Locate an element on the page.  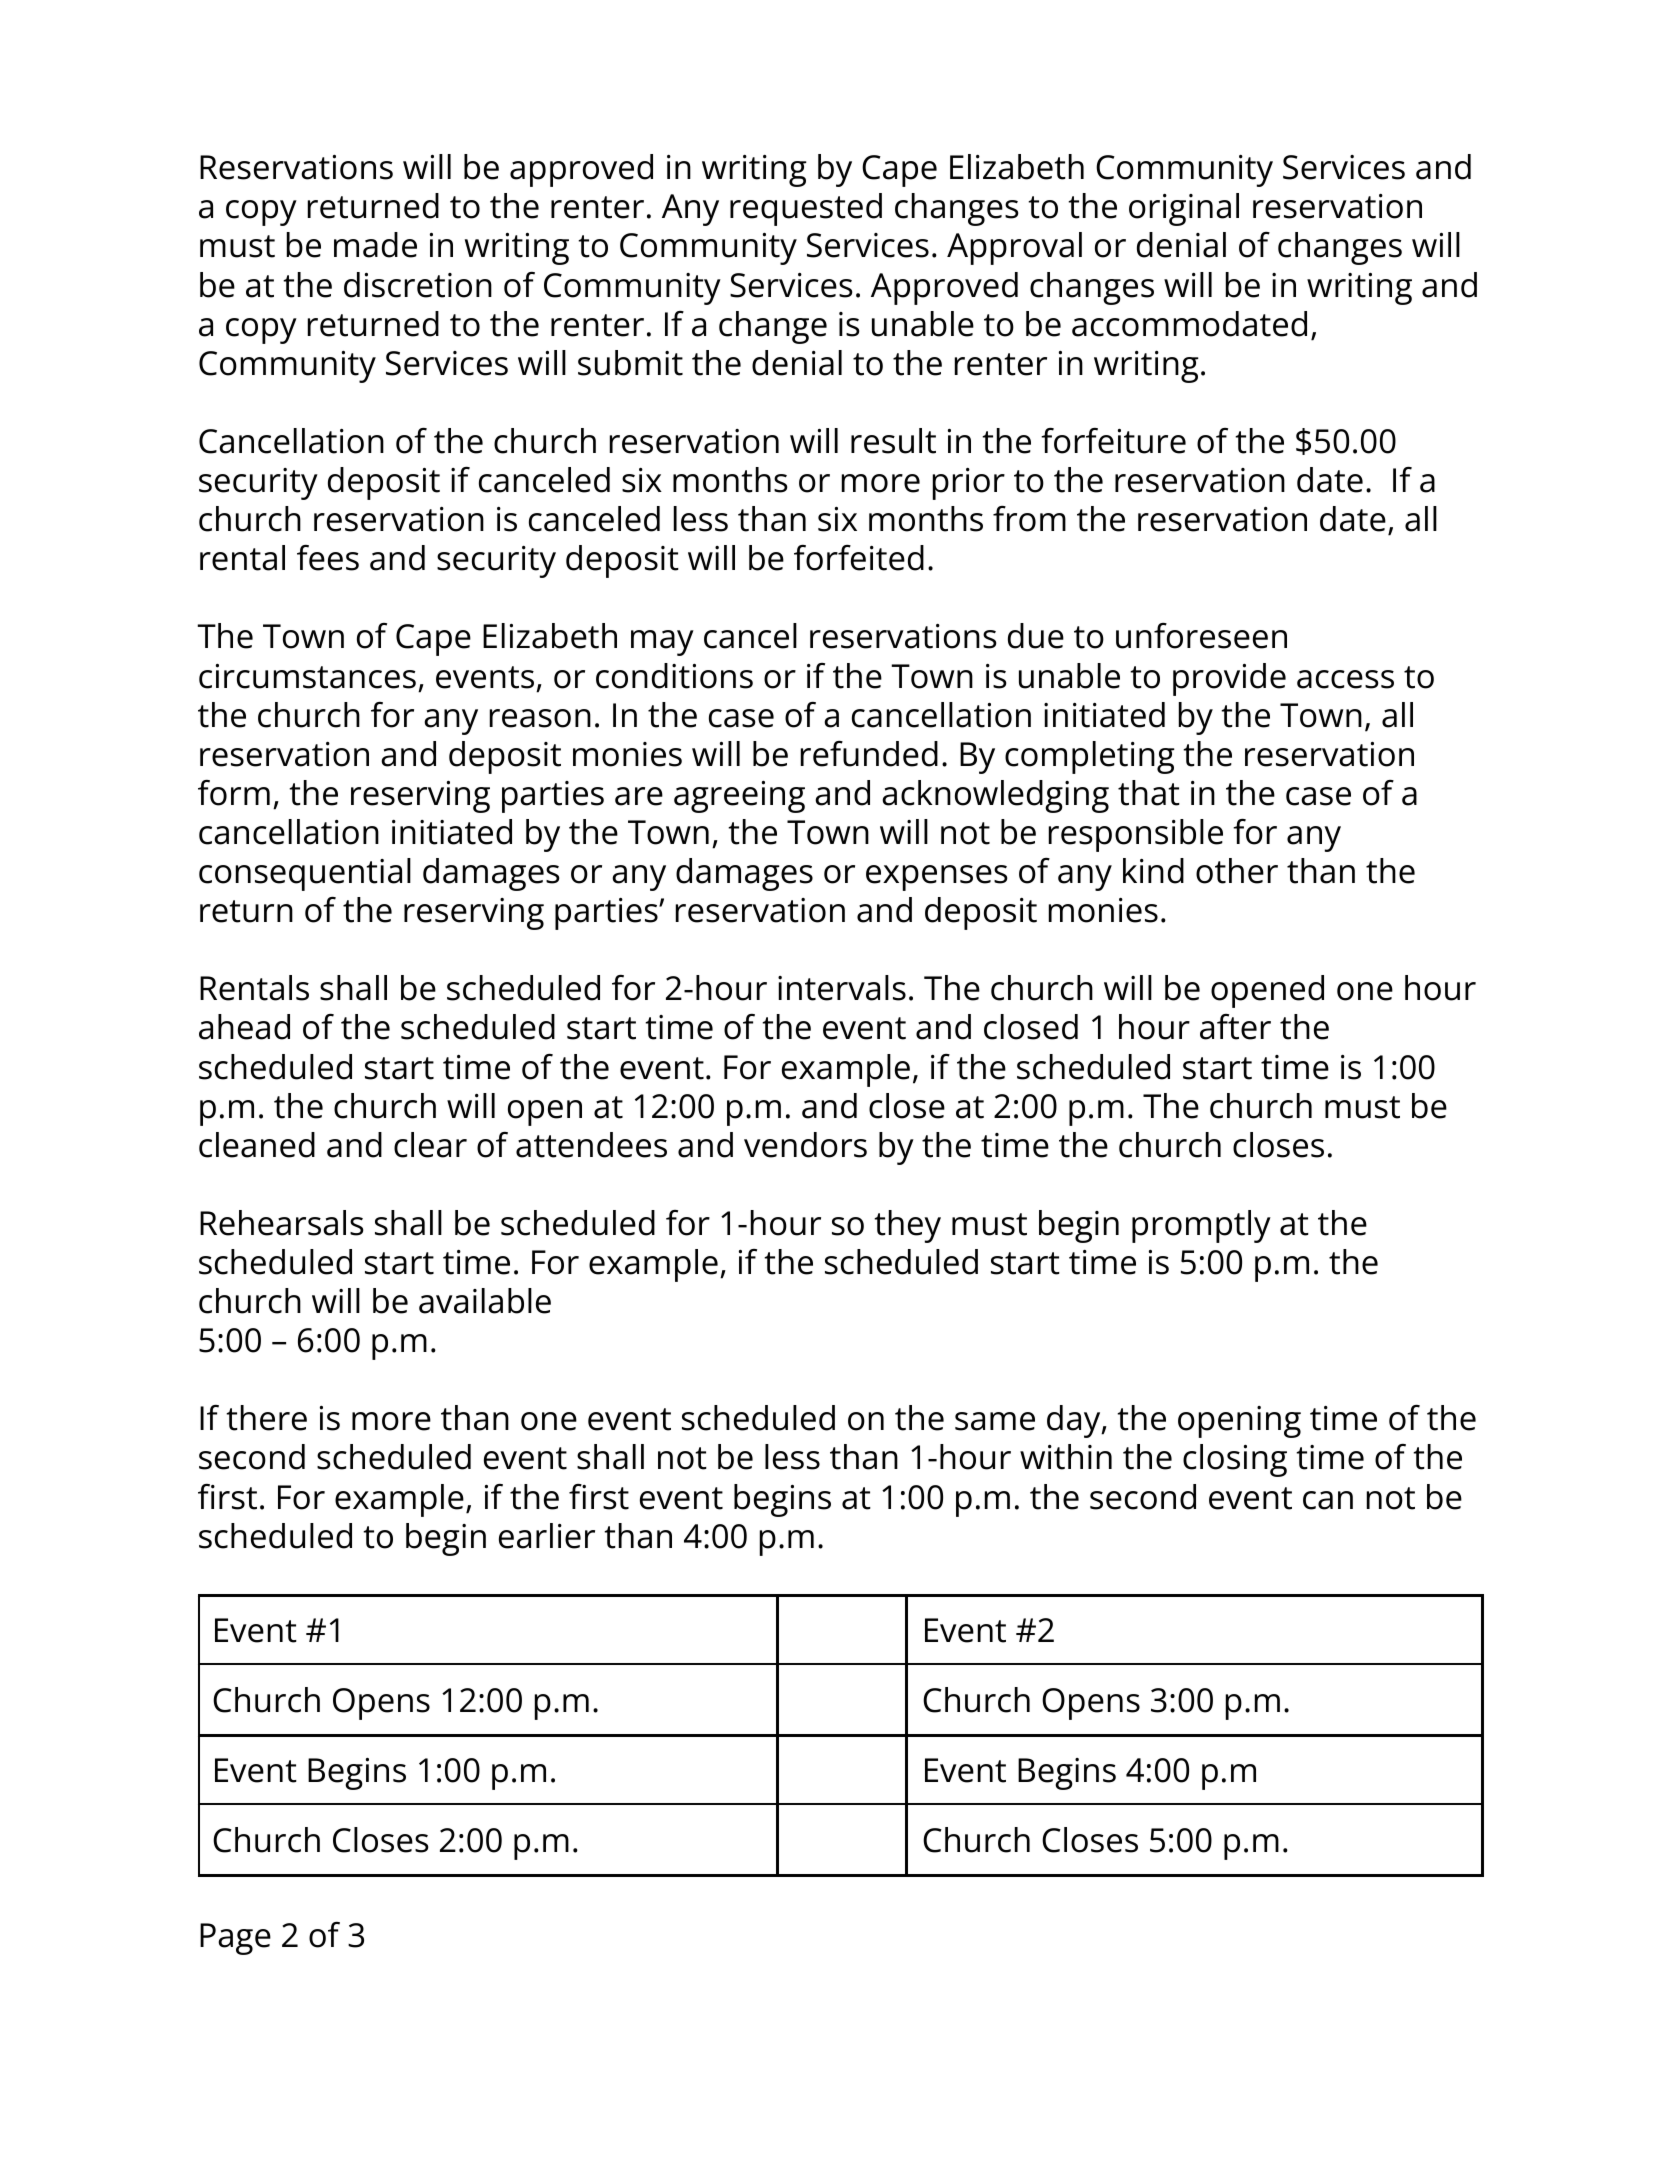
closing is located at coordinates (1235, 1460).
